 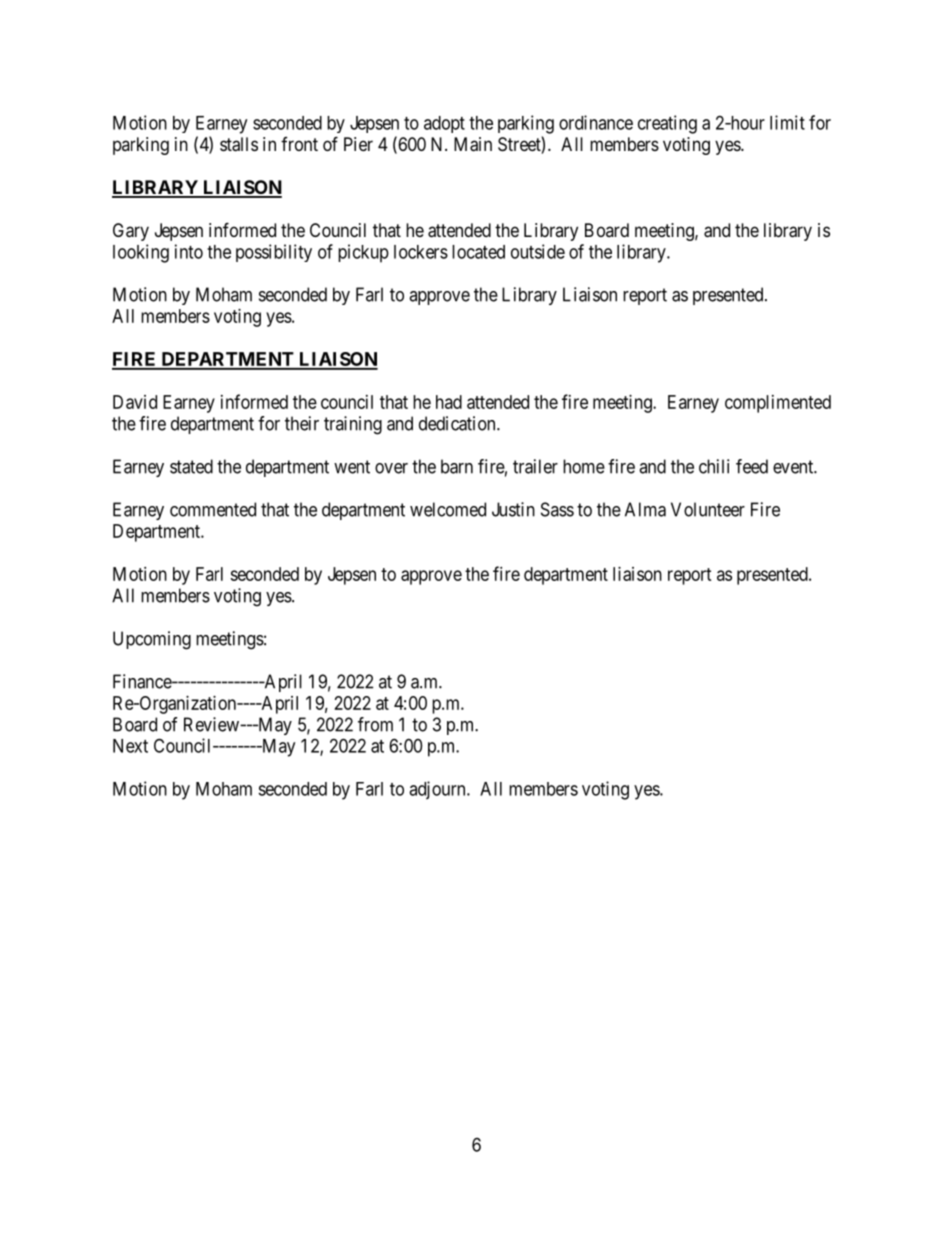 What do you see at coordinates (667, 124) in the screenshot?
I see `creating` at bounding box center [667, 124].
